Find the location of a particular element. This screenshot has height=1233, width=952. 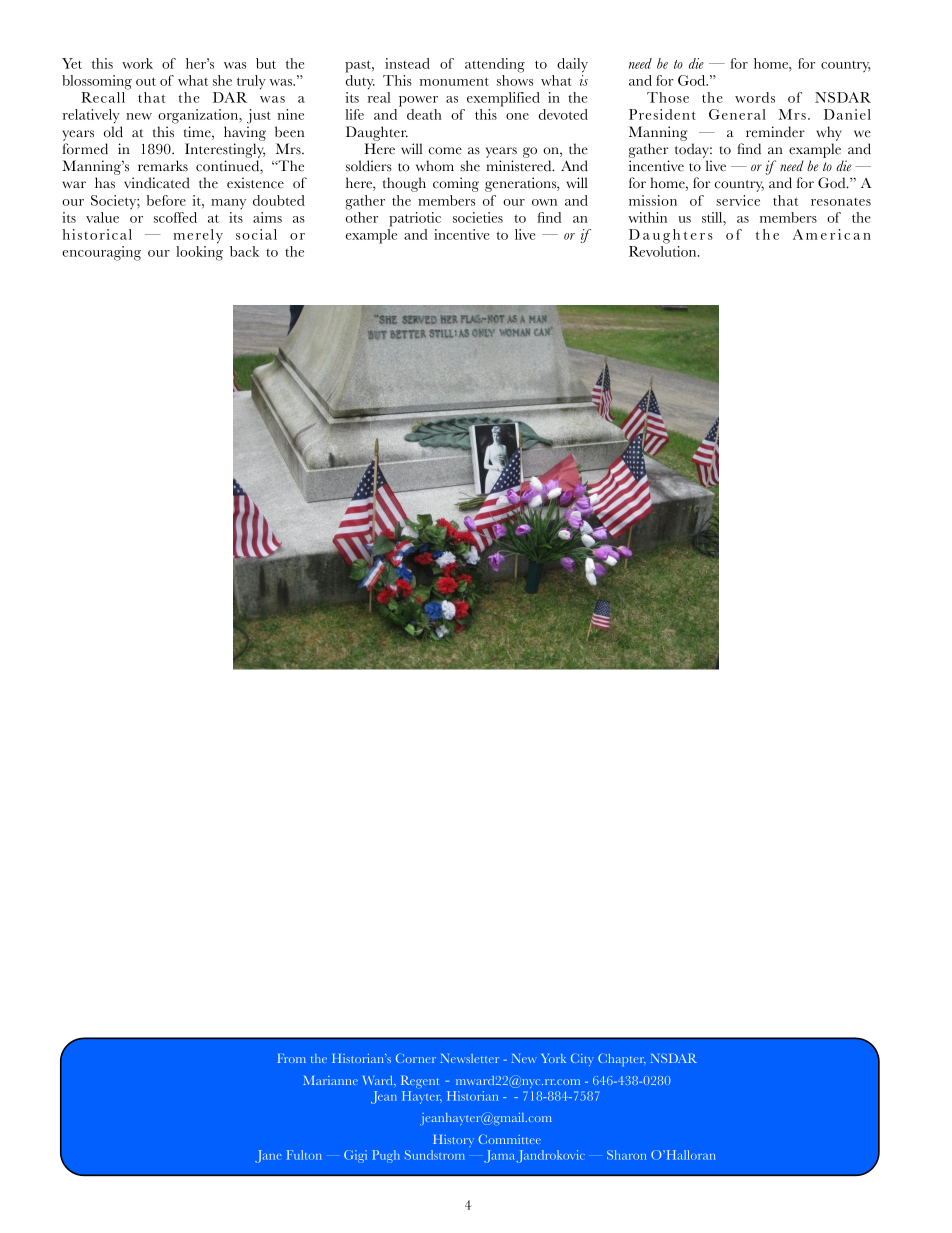

Jane is located at coordinates (268, 1156).
